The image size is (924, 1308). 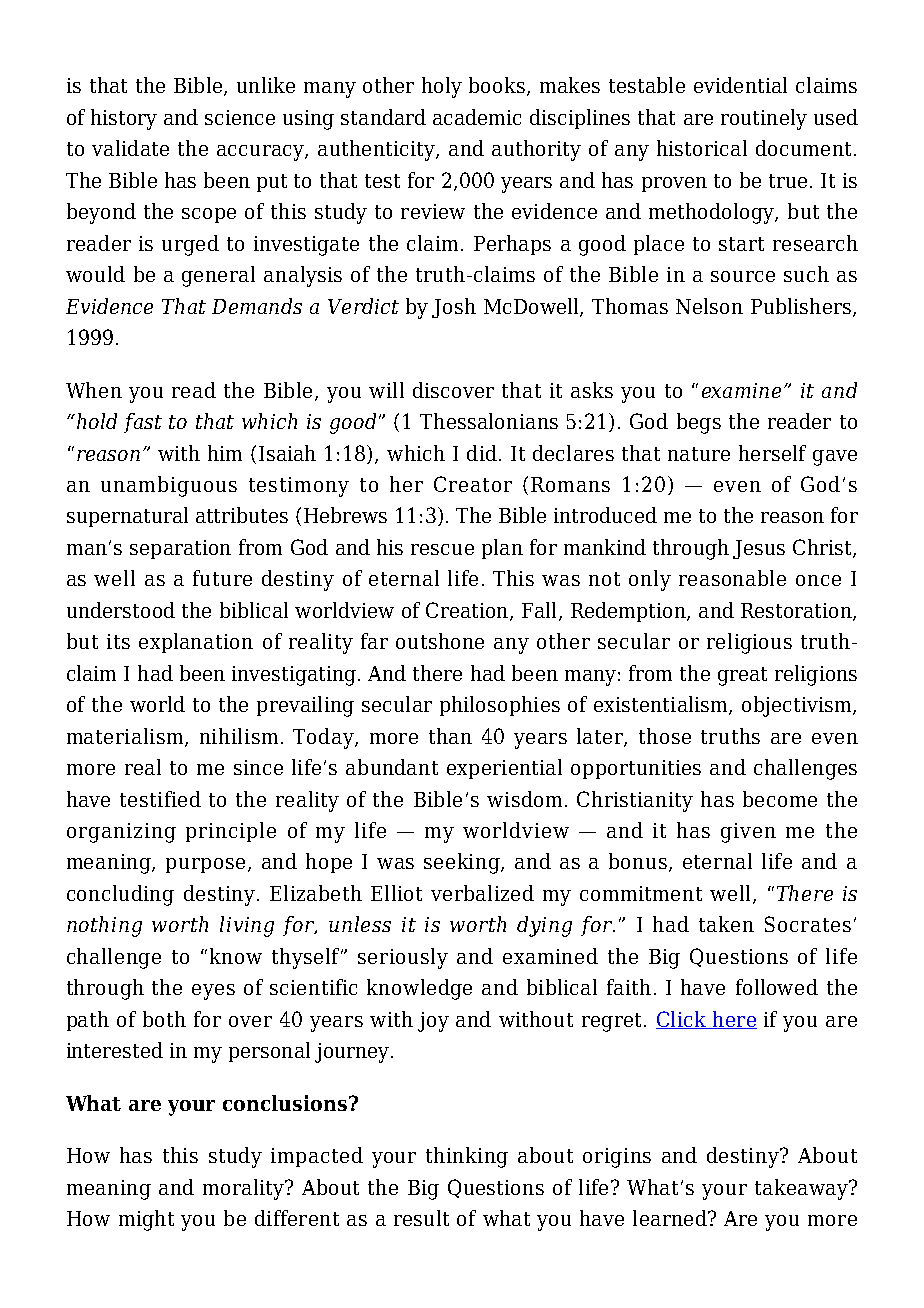 I want to click on religious, so click(x=749, y=643).
